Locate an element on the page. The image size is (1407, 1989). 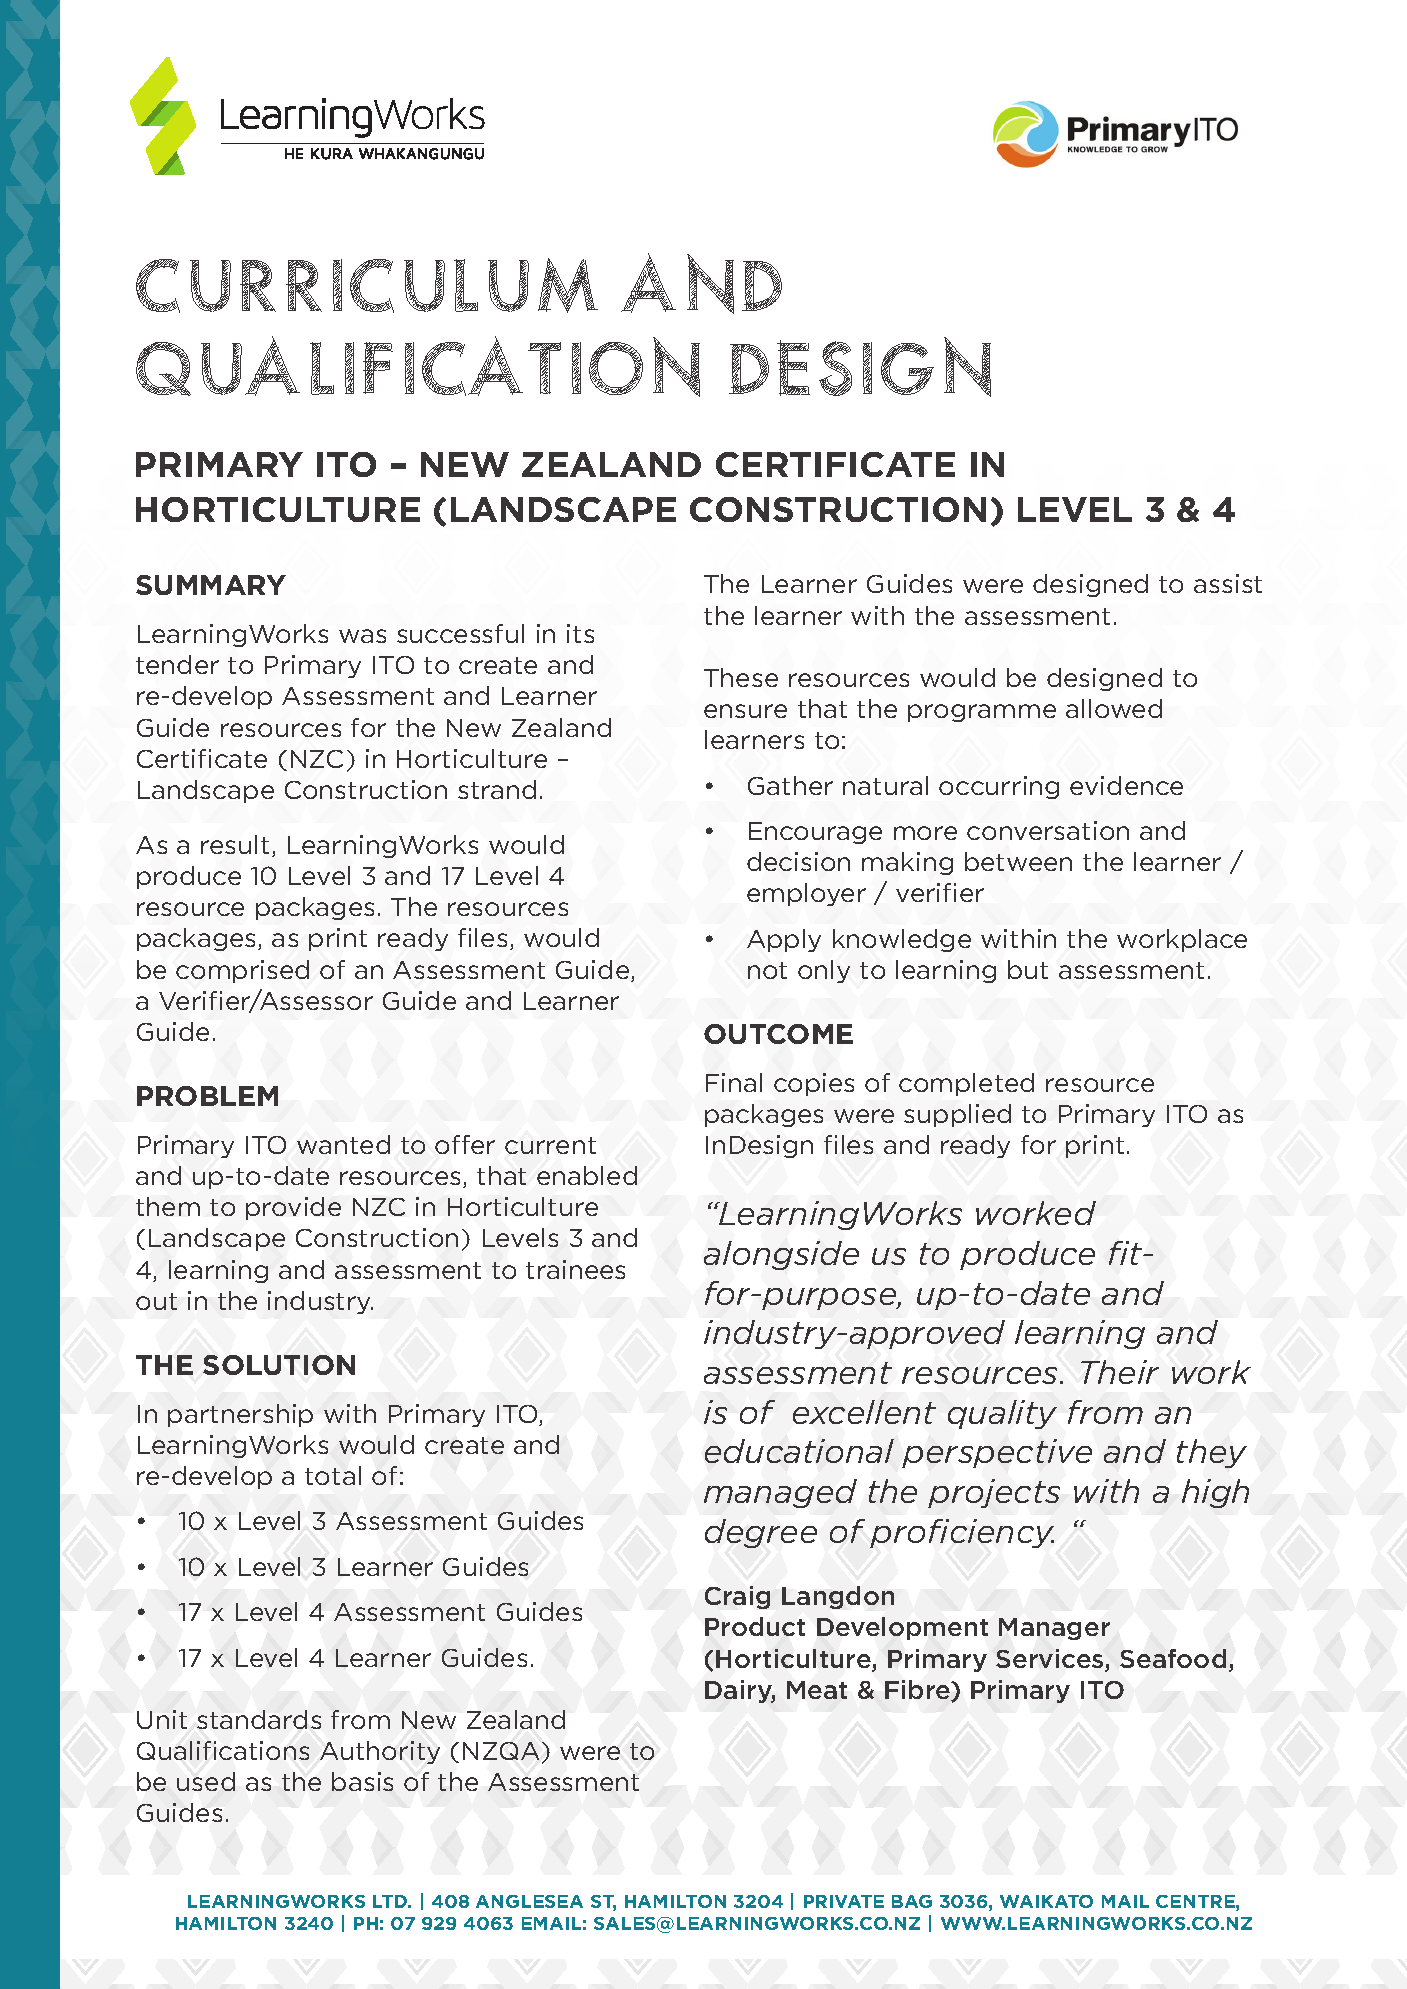
Curriculum is located at coordinates (367, 285).
